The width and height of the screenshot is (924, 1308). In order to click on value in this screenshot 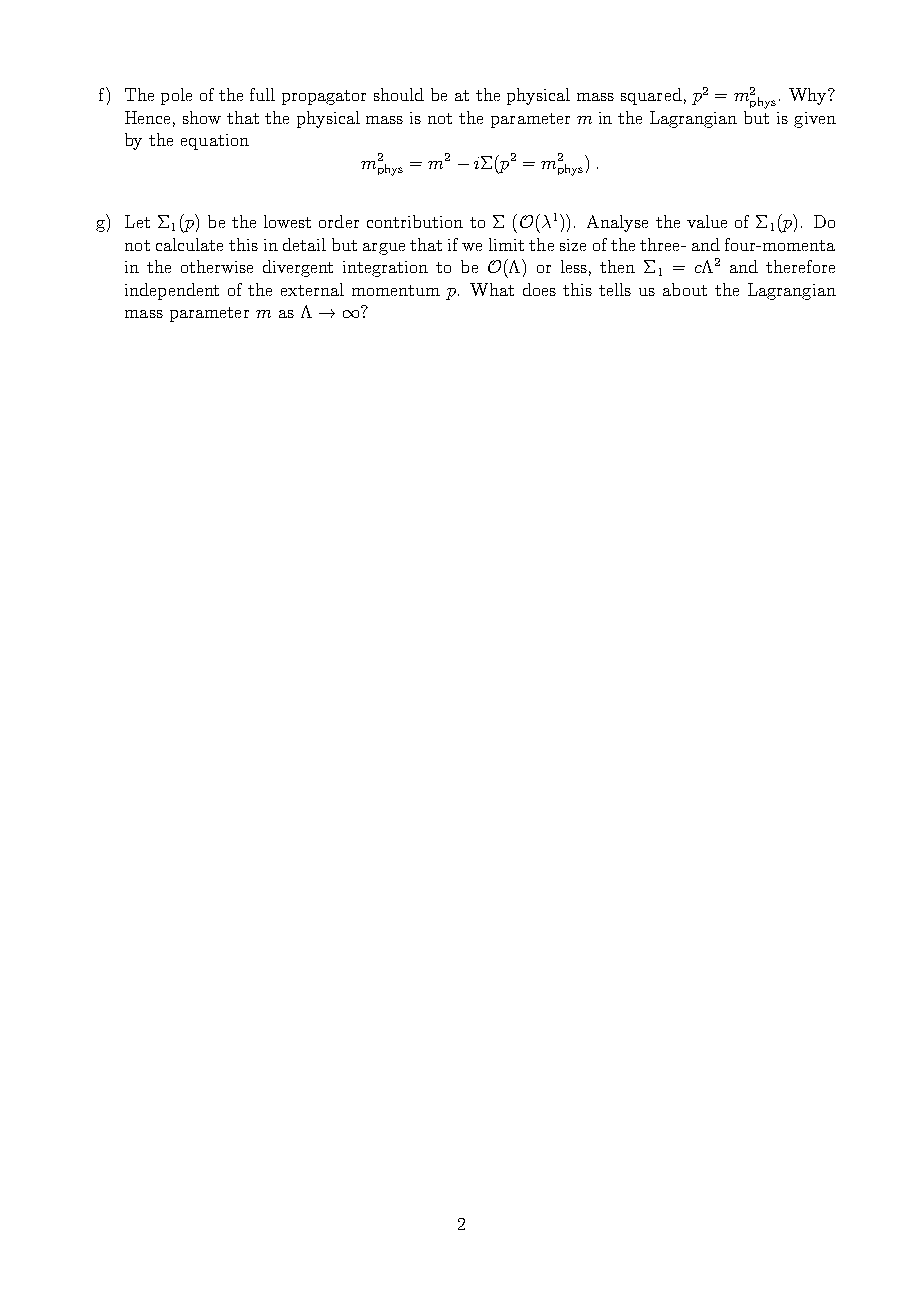, I will do `click(707, 221)`.
